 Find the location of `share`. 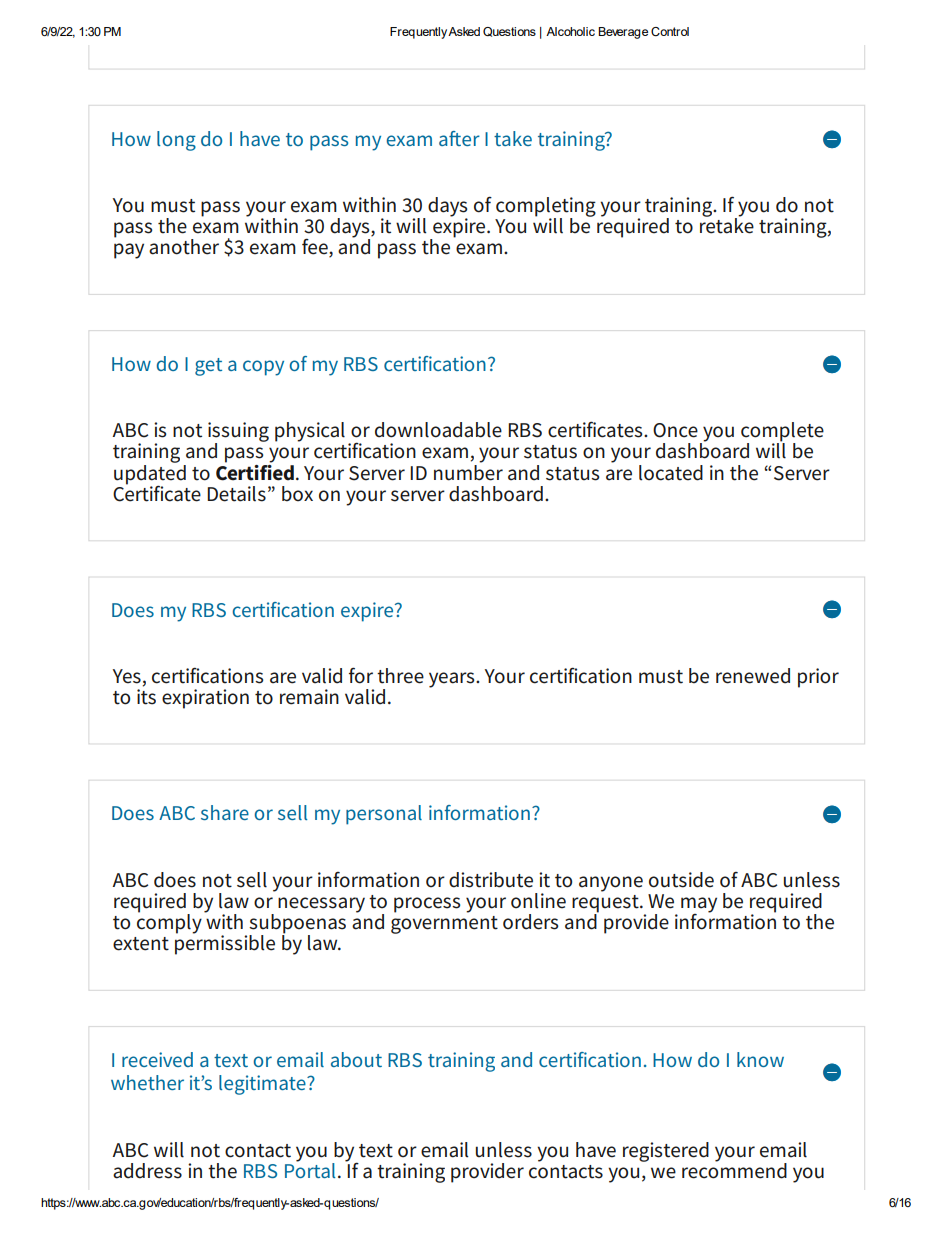

share is located at coordinates (225, 812).
